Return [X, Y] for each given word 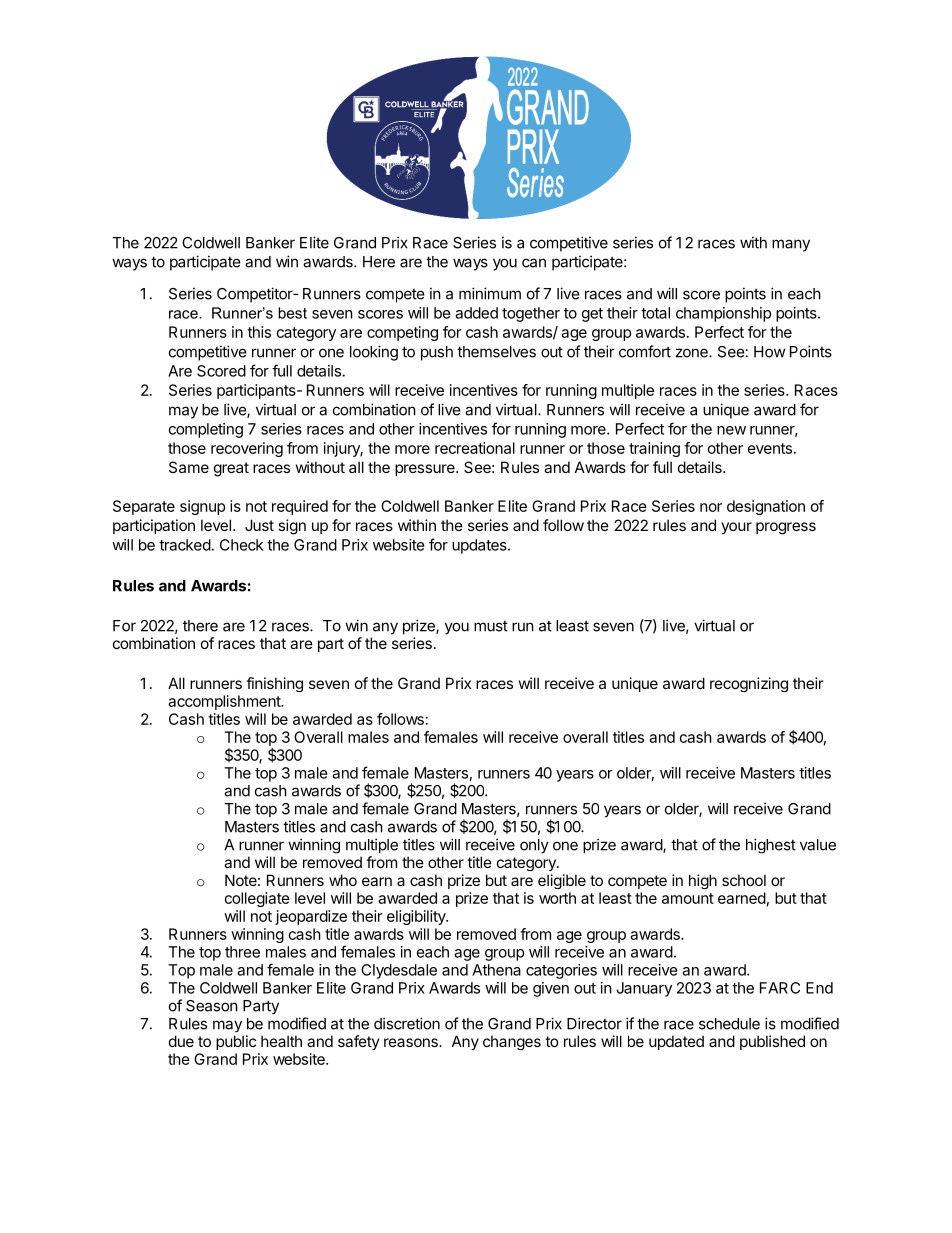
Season [212, 1006]
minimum [490, 293]
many [791, 245]
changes [512, 1042]
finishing [274, 684]
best [292, 313]
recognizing [749, 684]
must [491, 626]
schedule [729, 1024]
